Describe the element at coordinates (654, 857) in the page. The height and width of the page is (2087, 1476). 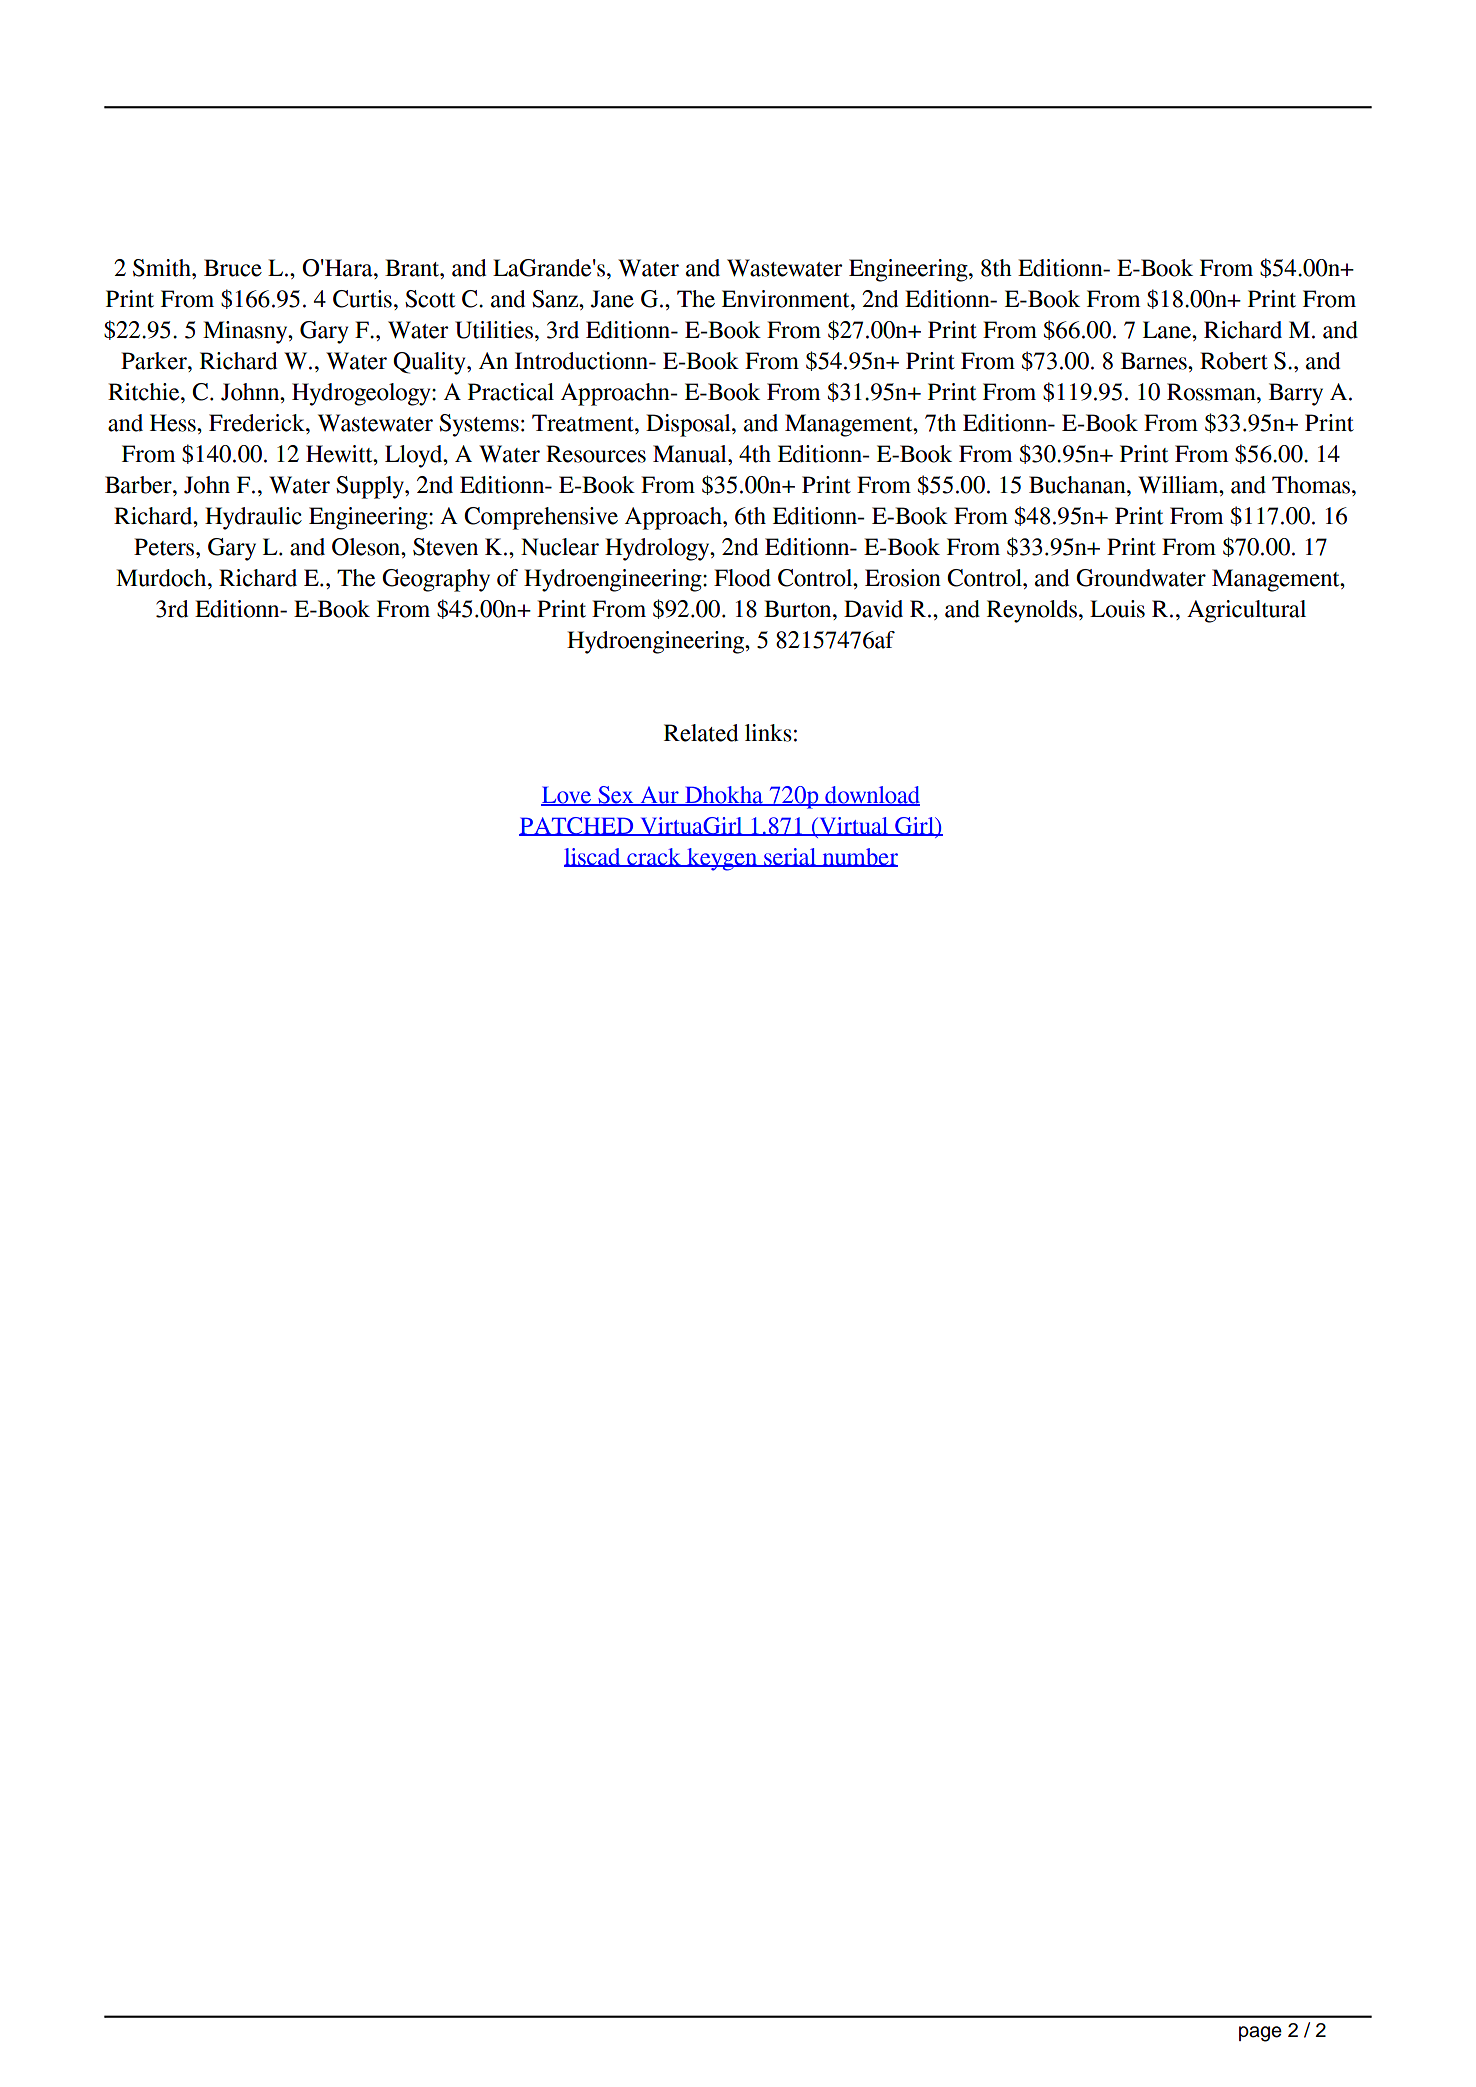
I see `crack` at that location.
